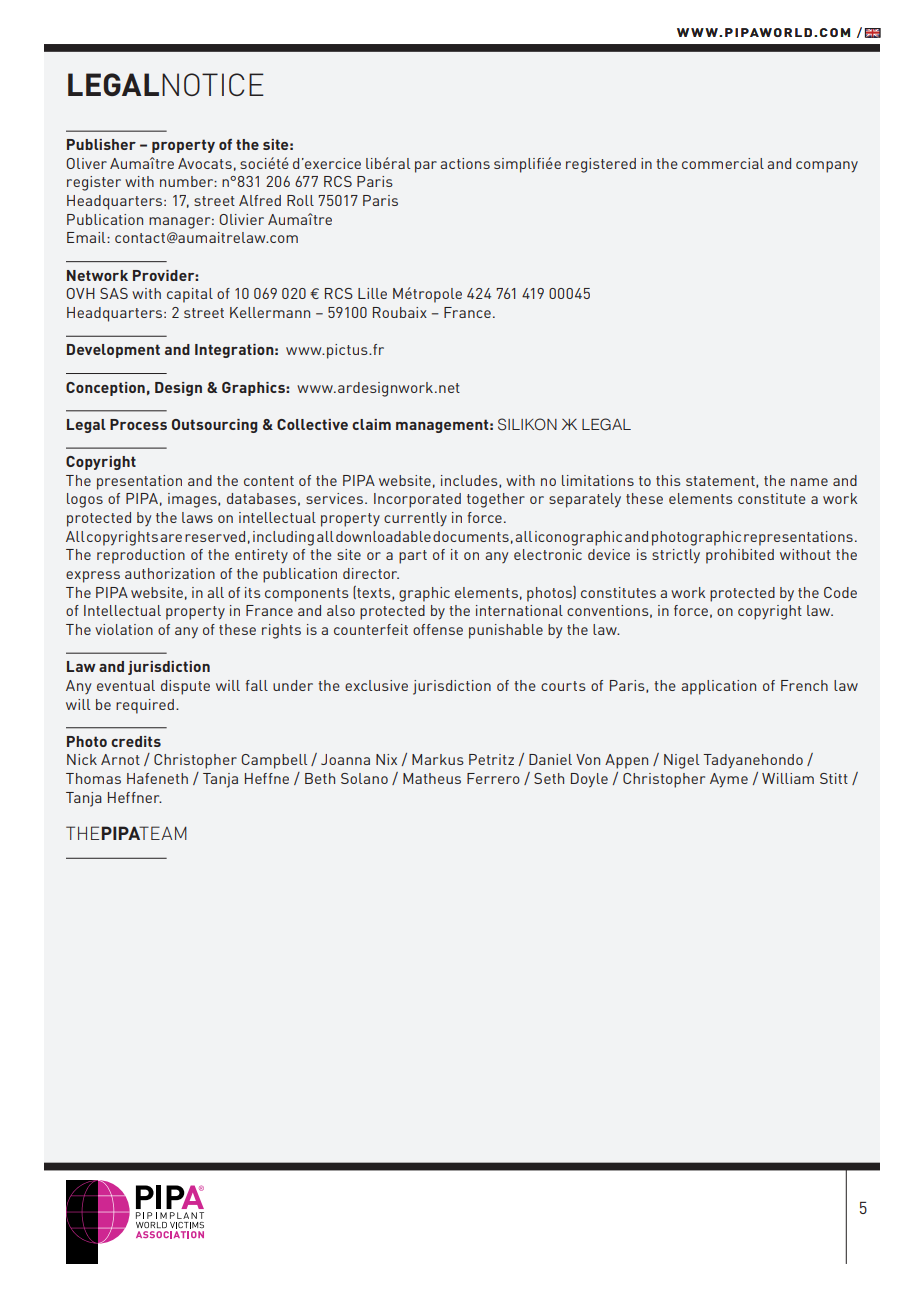 The image size is (924, 1308). I want to click on Outsourcing, so click(215, 426).
